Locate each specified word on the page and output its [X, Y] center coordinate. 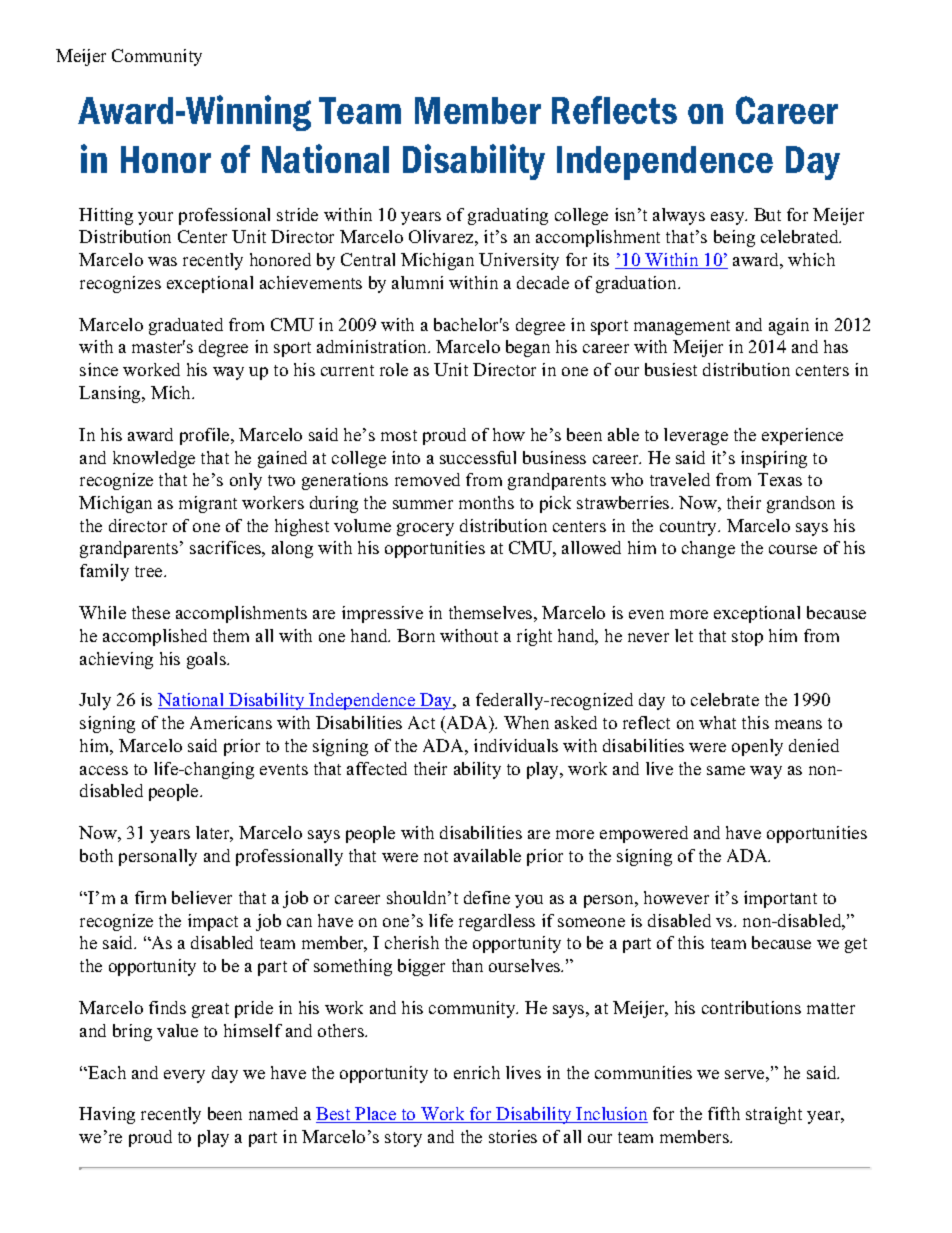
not [436, 856]
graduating [508, 216]
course [793, 549]
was [162, 261]
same [726, 770]
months [486, 502]
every [184, 1076]
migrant [208, 504]
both [96, 855]
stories [513, 1136]
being [734, 238]
